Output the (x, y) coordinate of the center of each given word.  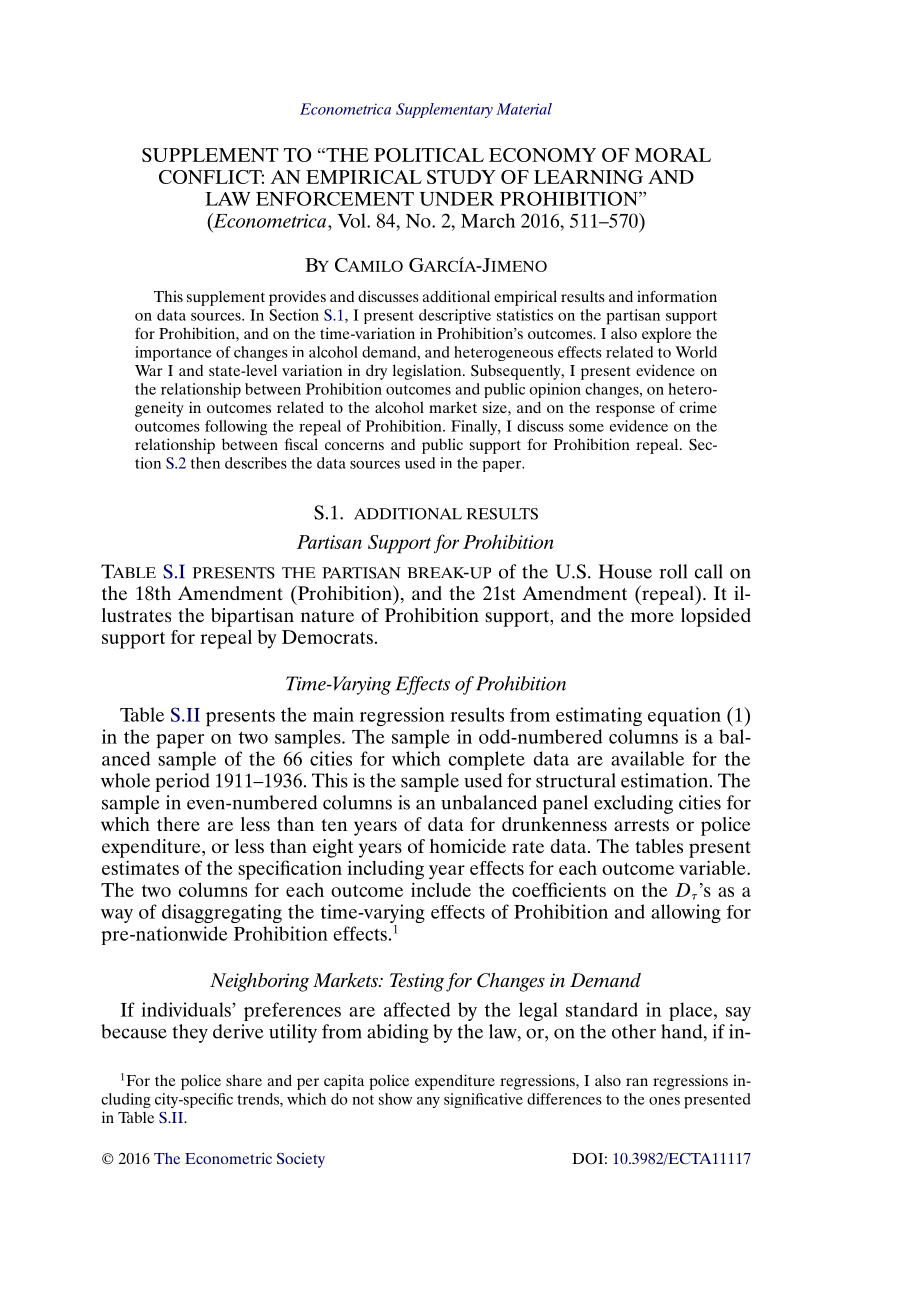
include (441, 889)
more (652, 617)
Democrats (327, 637)
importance (173, 353)
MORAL (673, 155)
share (244, 1080)
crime (698, 407)
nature (327, 616)
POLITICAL (429, 155)
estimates (140, 867)
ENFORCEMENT (335, 198)
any (428, 1102)
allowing (686, 913)
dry (376, 372)
